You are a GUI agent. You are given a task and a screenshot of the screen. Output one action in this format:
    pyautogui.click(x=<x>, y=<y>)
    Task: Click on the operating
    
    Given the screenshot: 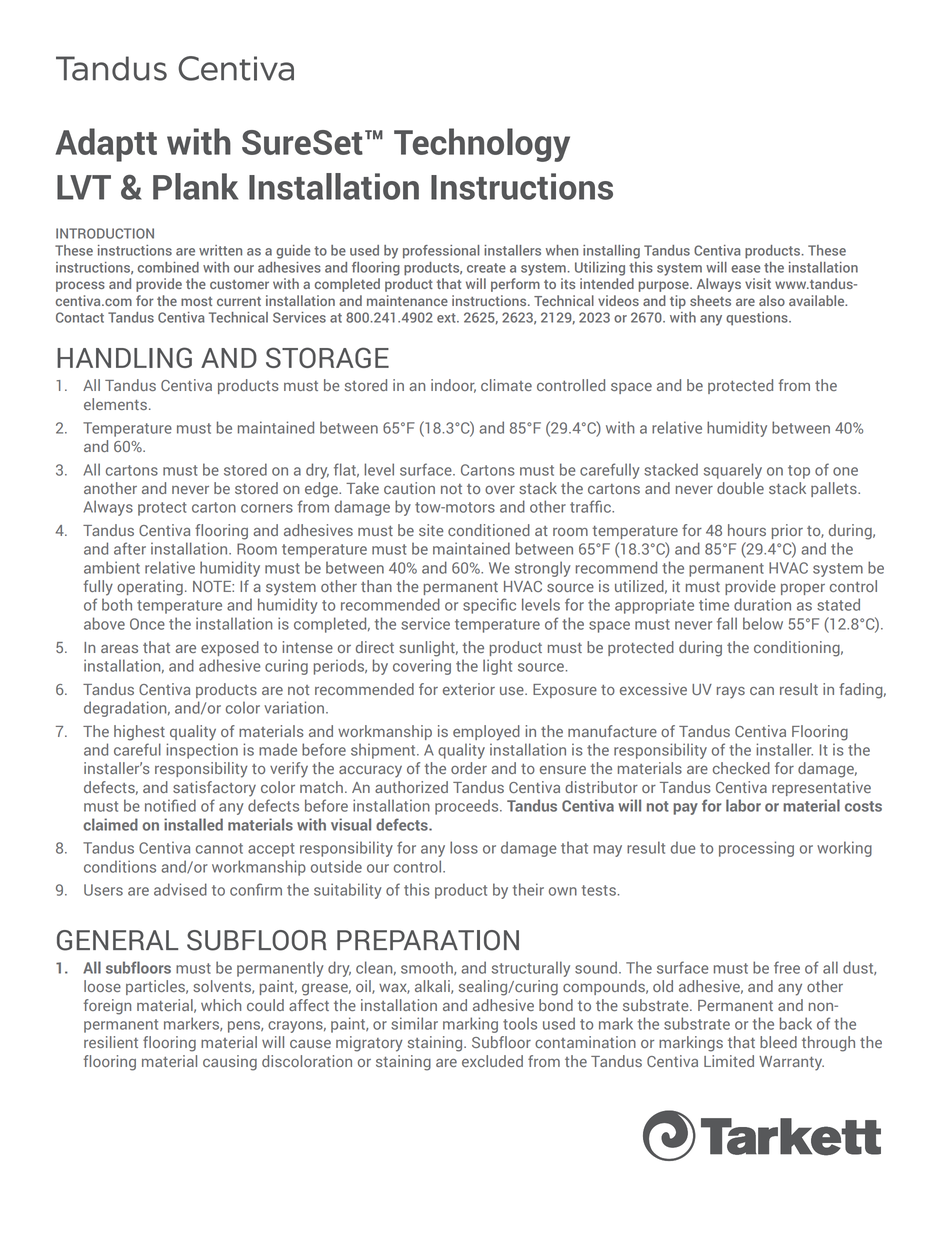 What is the action you would take?
    pyautogui.click(x=150, y=588)
